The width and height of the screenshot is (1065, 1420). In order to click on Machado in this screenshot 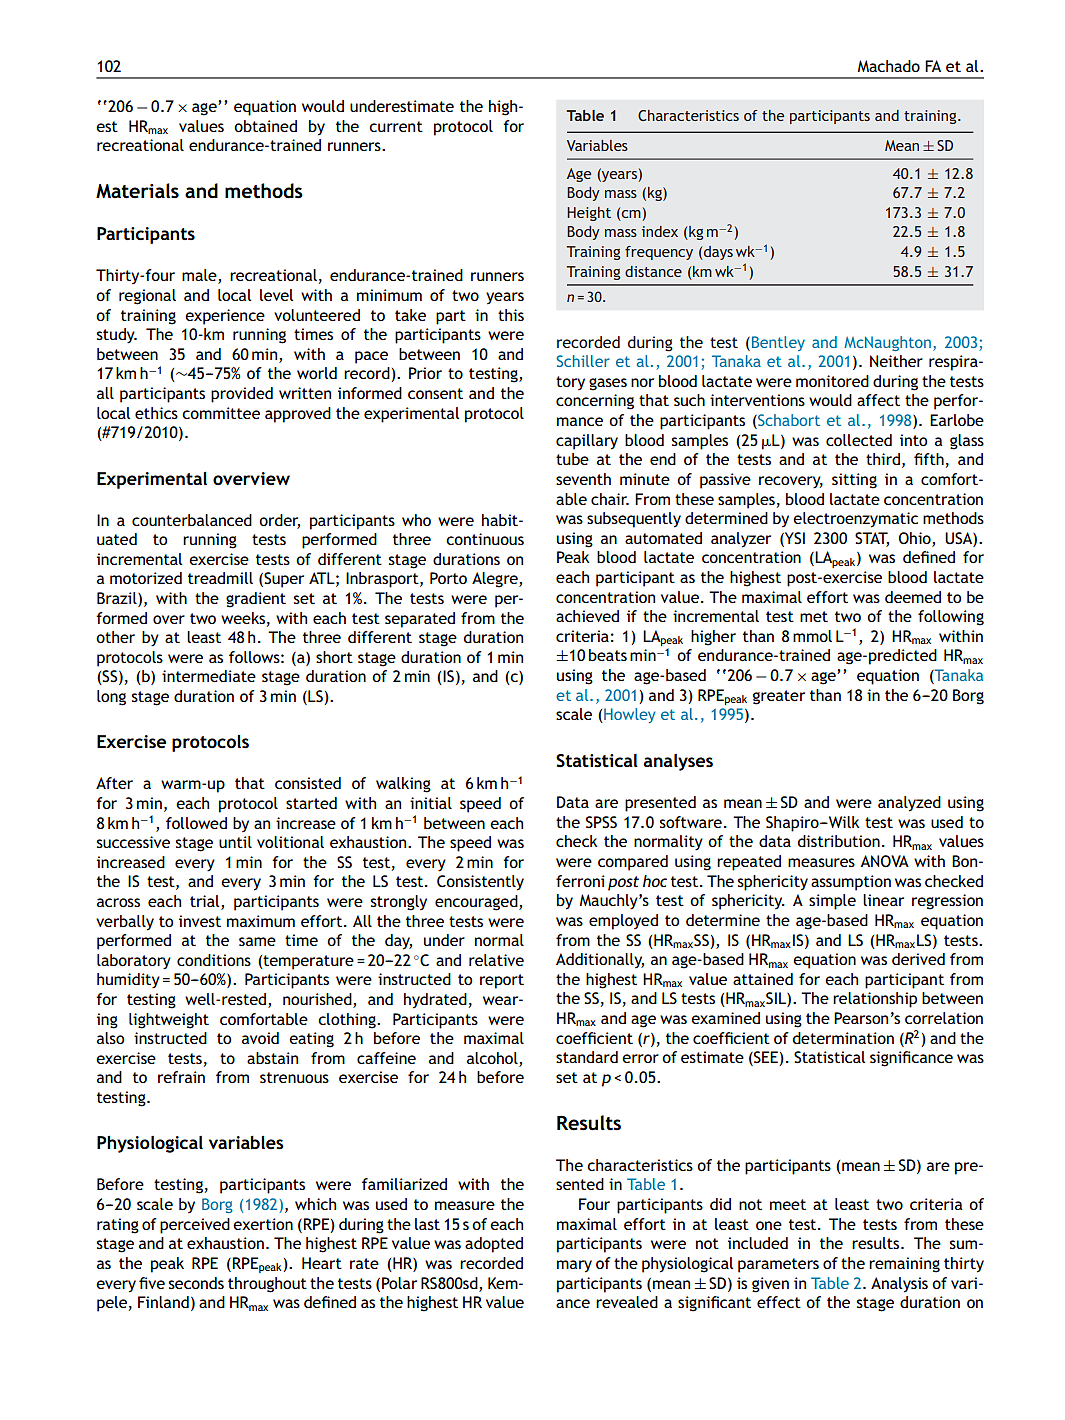, I will do `click(888, 66)`.
